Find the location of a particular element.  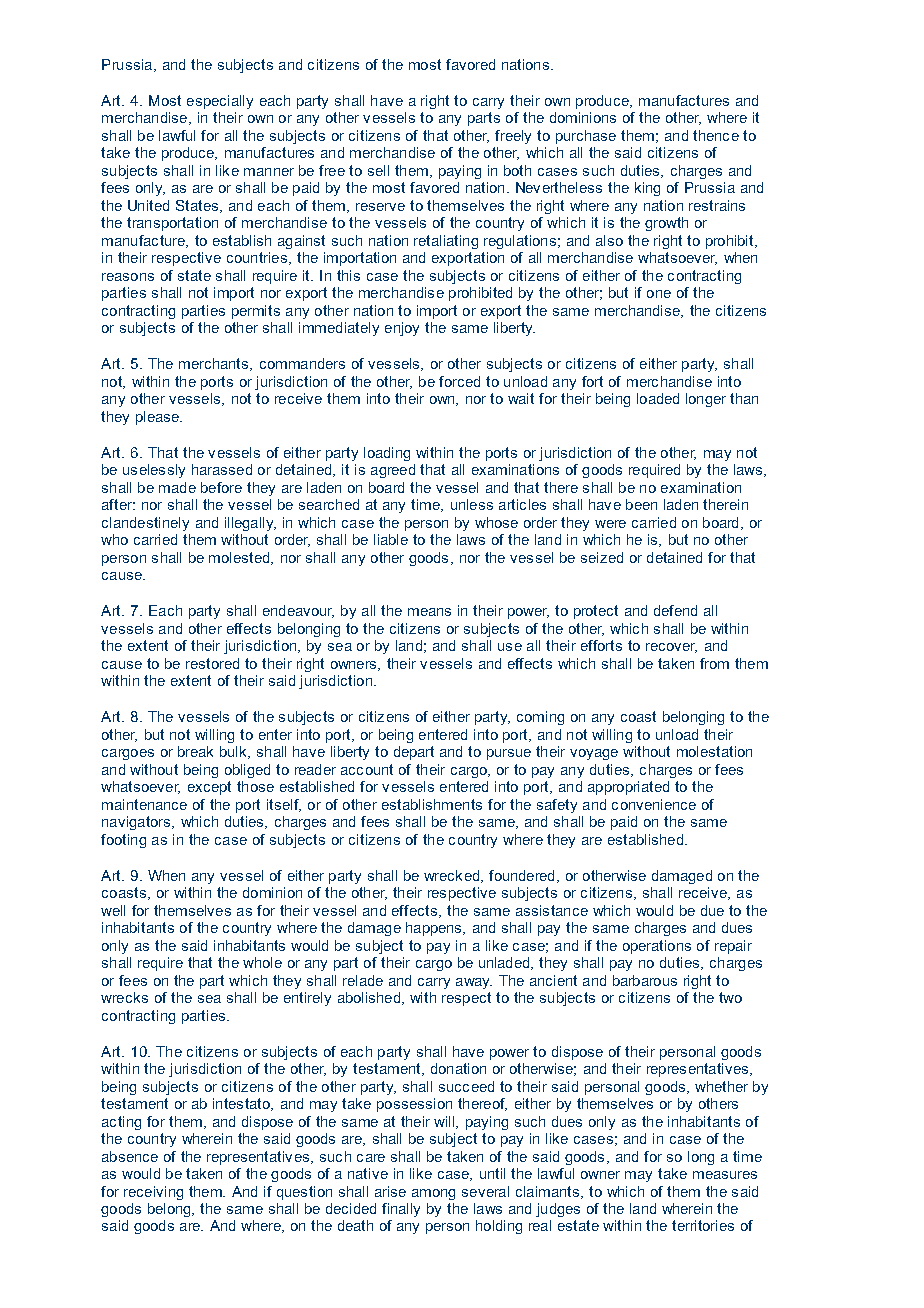

receiving is located at coordinates (153, 1193).
